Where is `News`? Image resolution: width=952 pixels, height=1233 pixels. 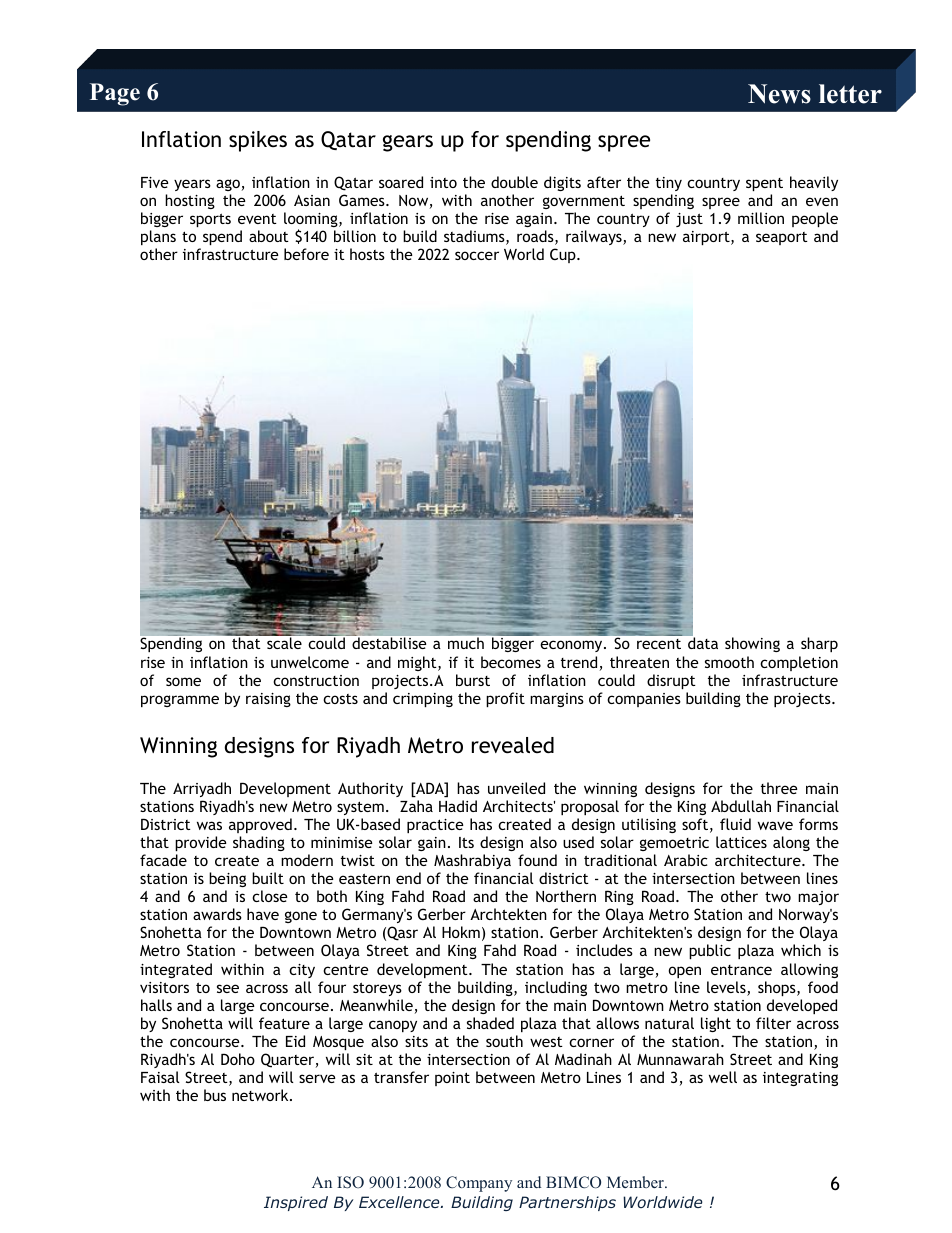
News is located at coordinates (779, 94).
